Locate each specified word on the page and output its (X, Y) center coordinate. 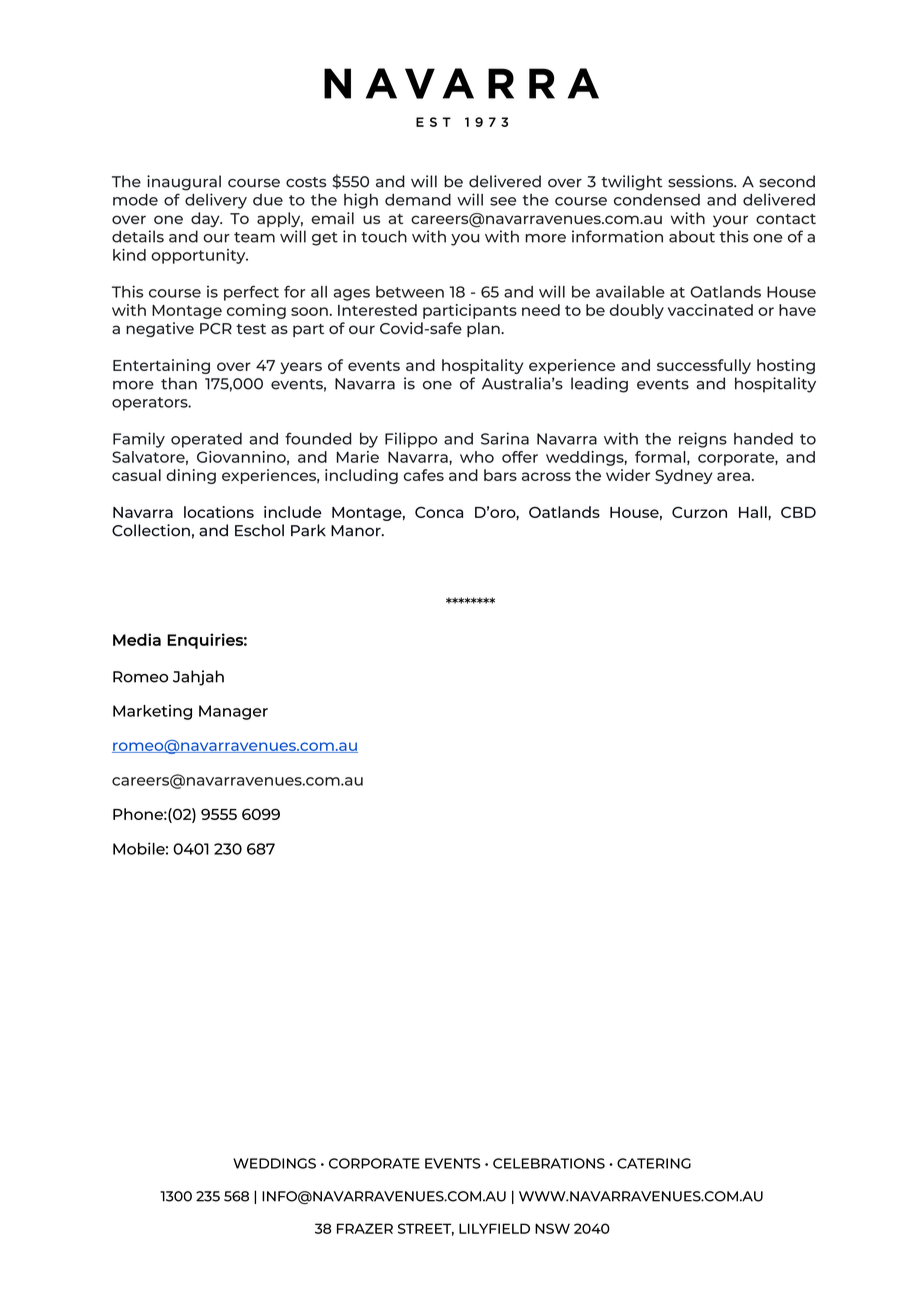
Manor (357, 531)
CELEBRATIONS (549, 1163)
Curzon (699, 512)
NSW (552, 1228)
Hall (754, 512)
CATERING (654, 1163)
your (730, 221)
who (477, 457)
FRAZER (365, 1228)
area (733, 476)
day (206, 219)
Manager (233, 712)
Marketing (152, 712)
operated (206, 440)
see (503, 201)
